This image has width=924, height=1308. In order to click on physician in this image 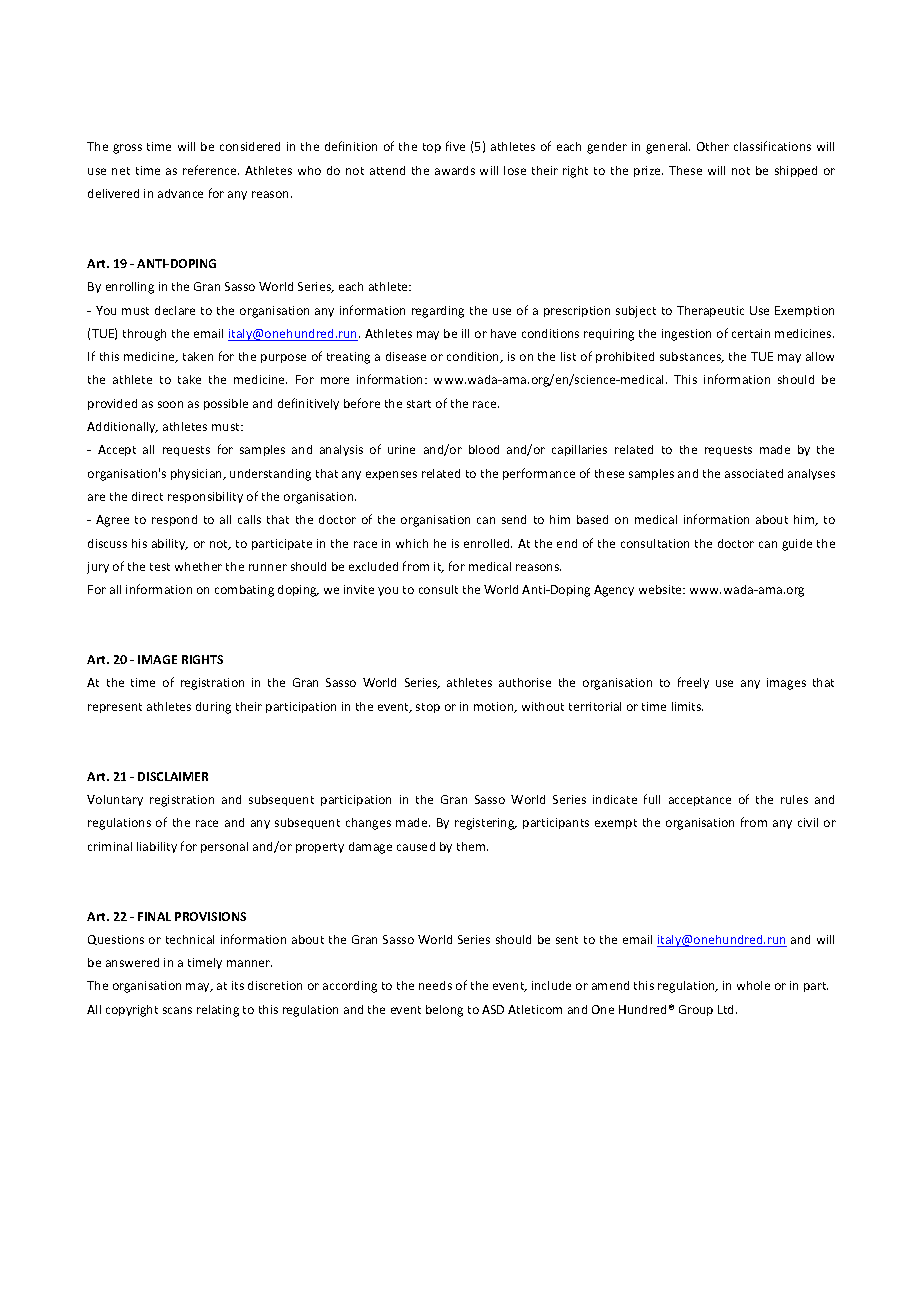, I will do `click(198, 474)`.
